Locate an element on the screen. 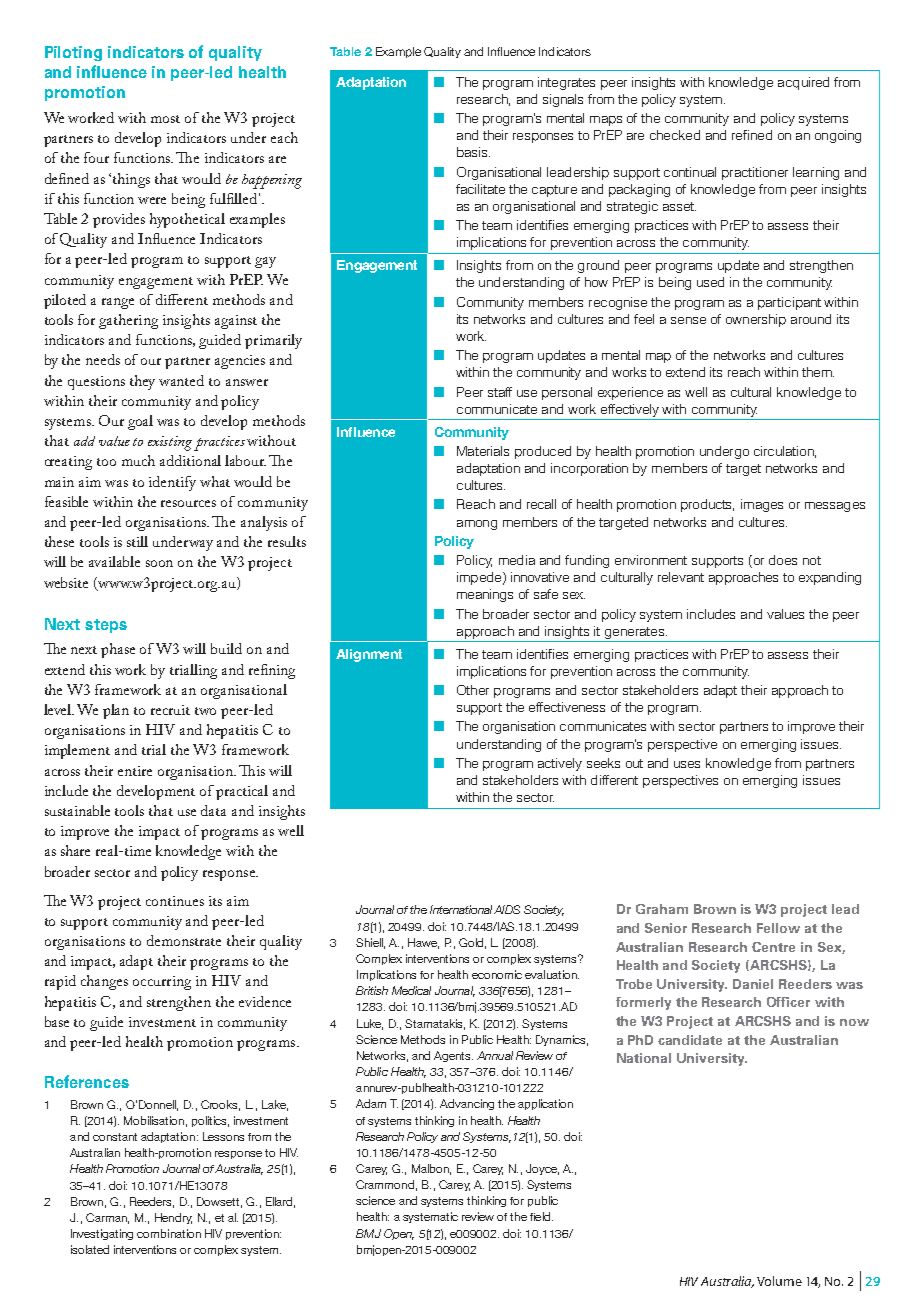 This screenshot has width=924, height=1308. staff is located at coordinates (500, 392).
